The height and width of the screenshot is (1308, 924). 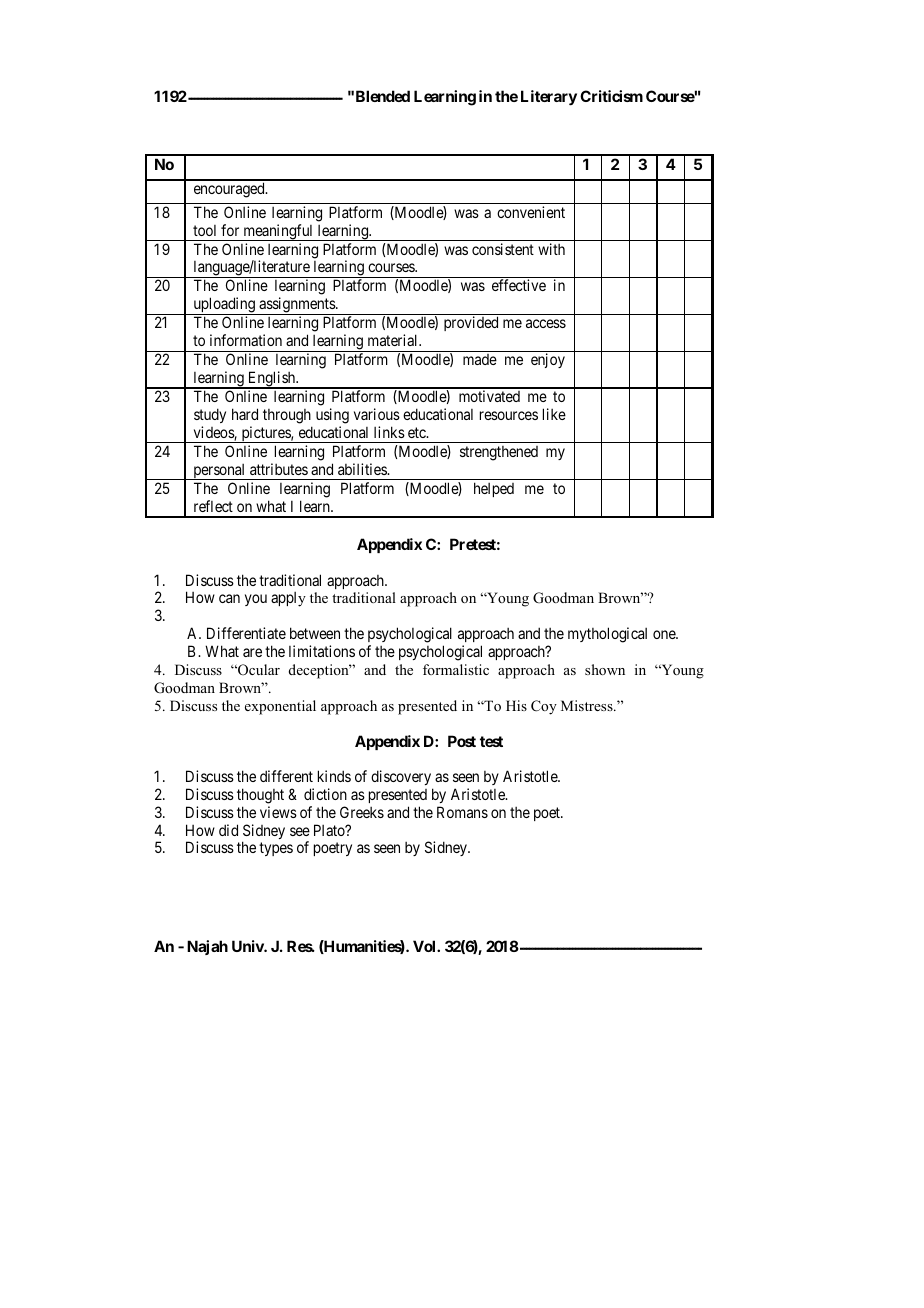 What do you see at coordinates (230, 190) in the screenshot?
I see `encouraged` at bounding box center [230, 190].
